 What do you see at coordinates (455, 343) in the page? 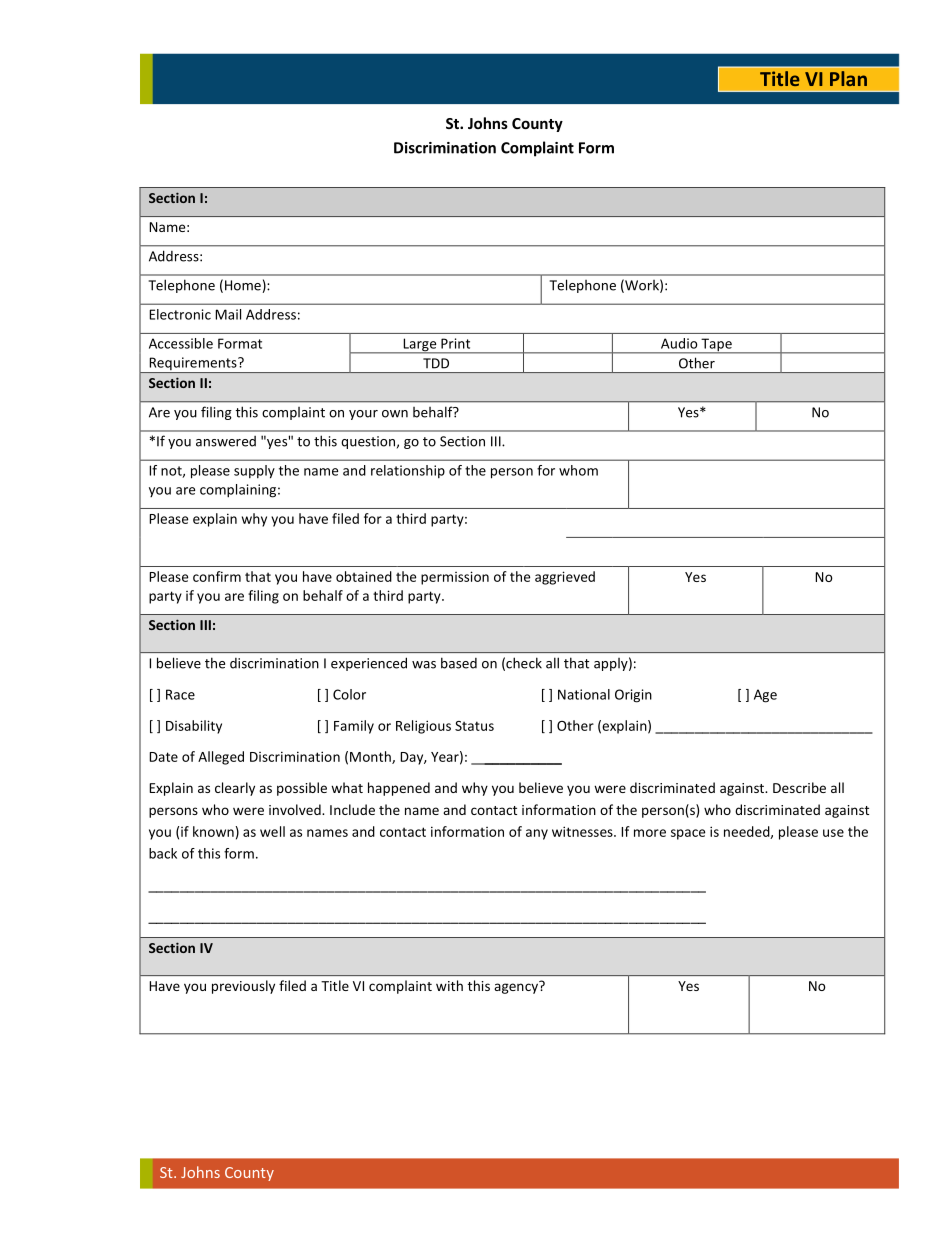
I see `Print` at bounding box center [455, 343].
